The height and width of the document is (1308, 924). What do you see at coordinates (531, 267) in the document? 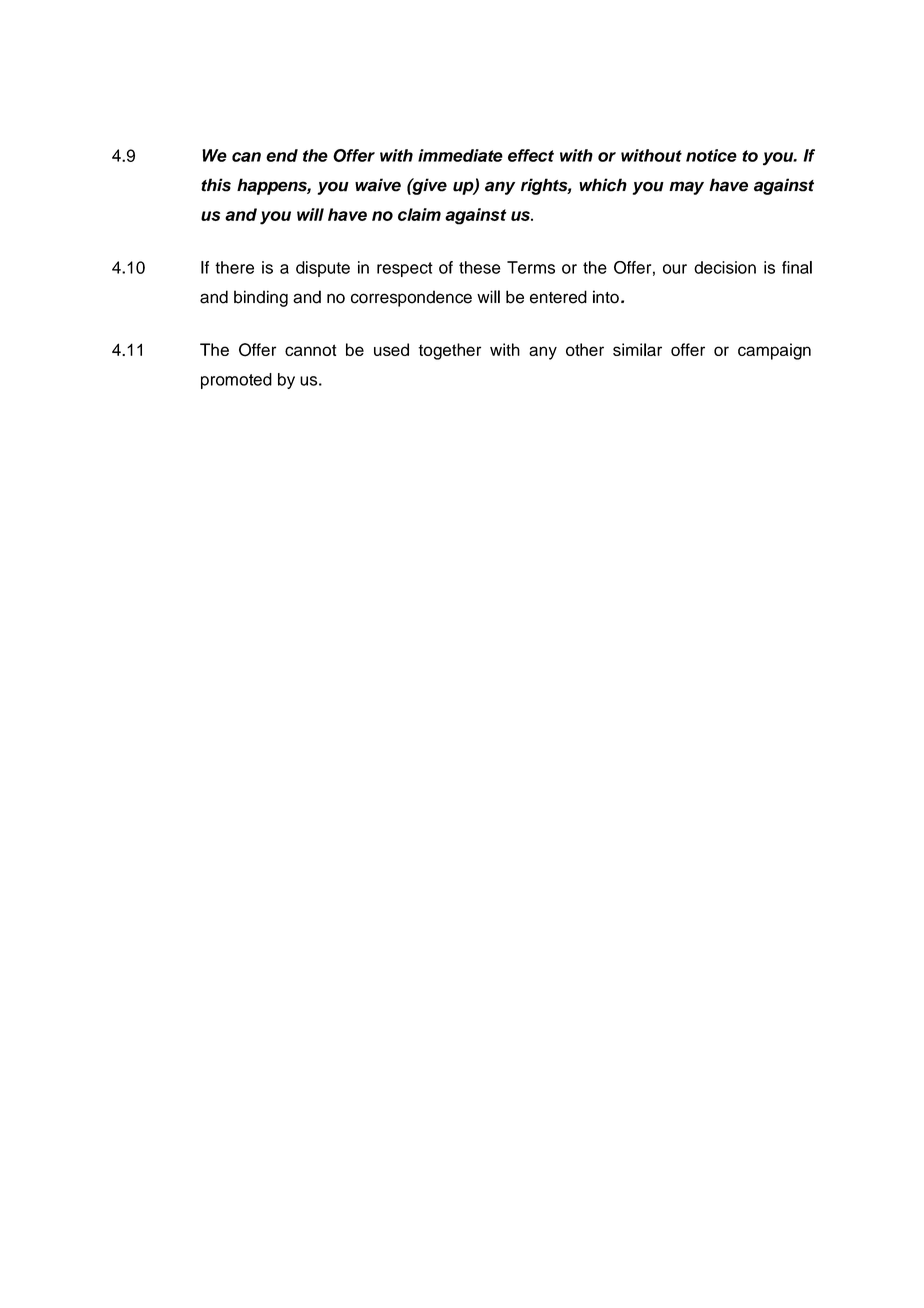
I see `Terms` at bounding box center [531, 267].
